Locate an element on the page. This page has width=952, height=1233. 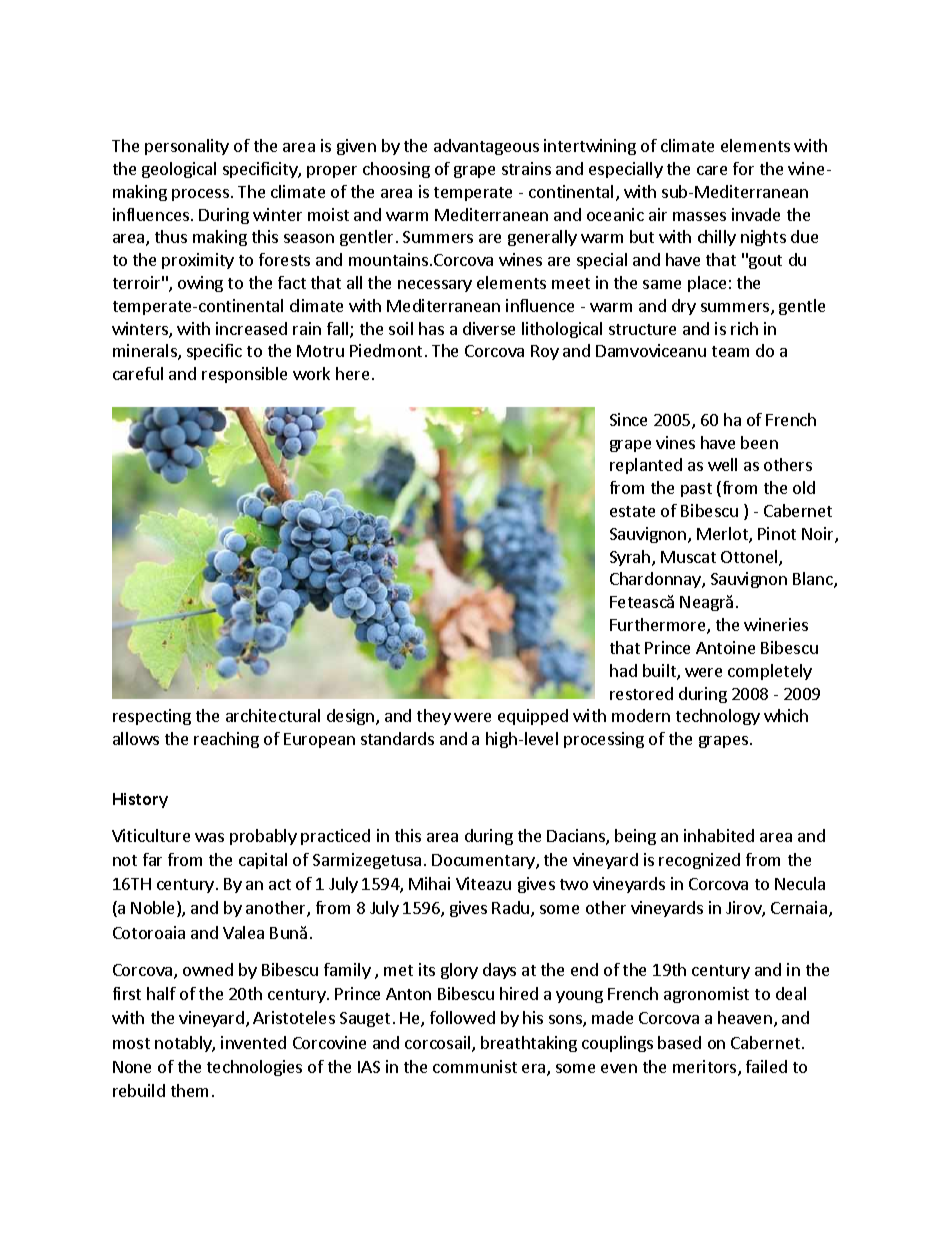
advantageous is located at coordinates (486, 147).
